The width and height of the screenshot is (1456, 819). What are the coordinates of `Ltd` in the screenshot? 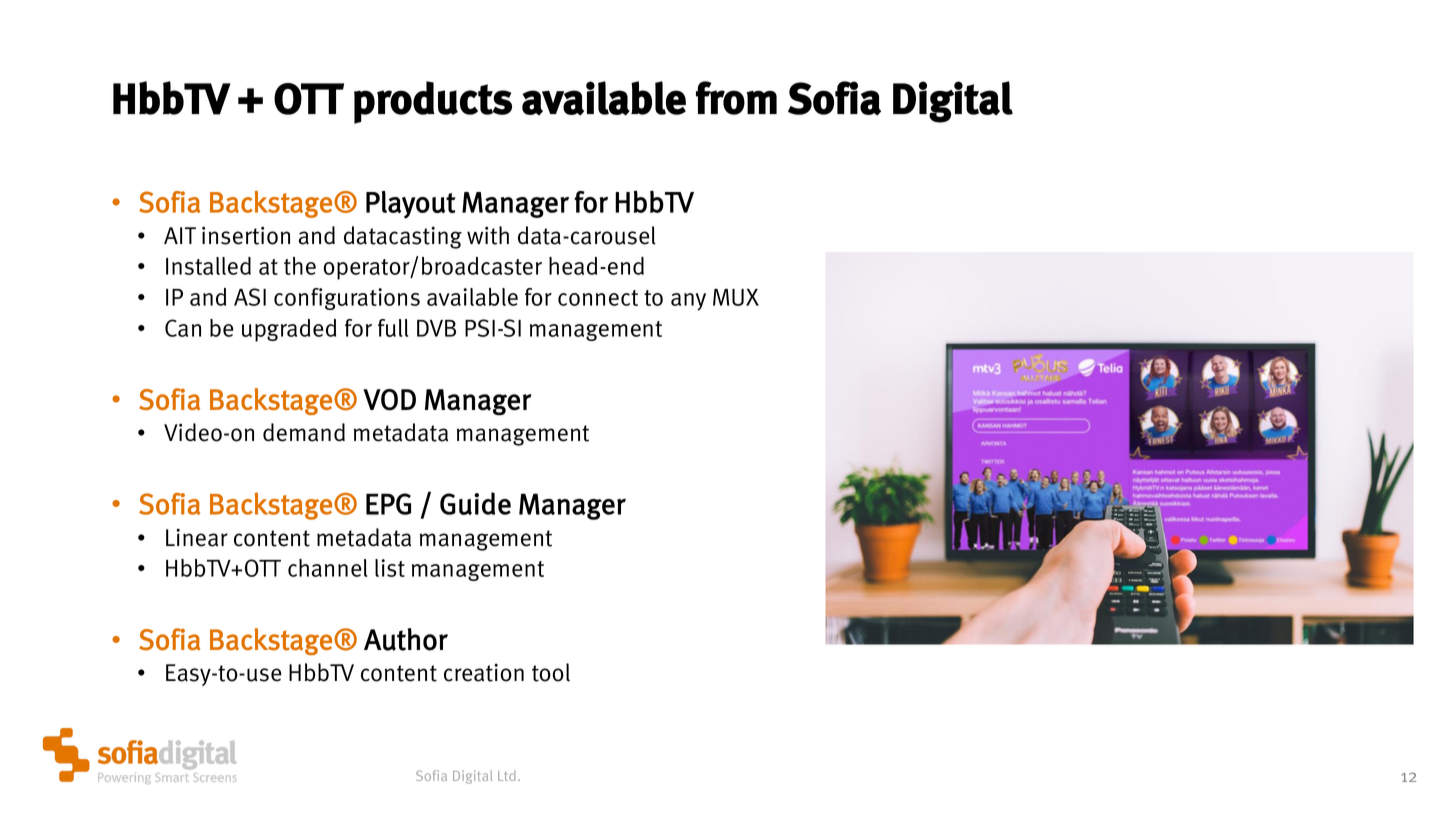 It's located at (507, 775).
